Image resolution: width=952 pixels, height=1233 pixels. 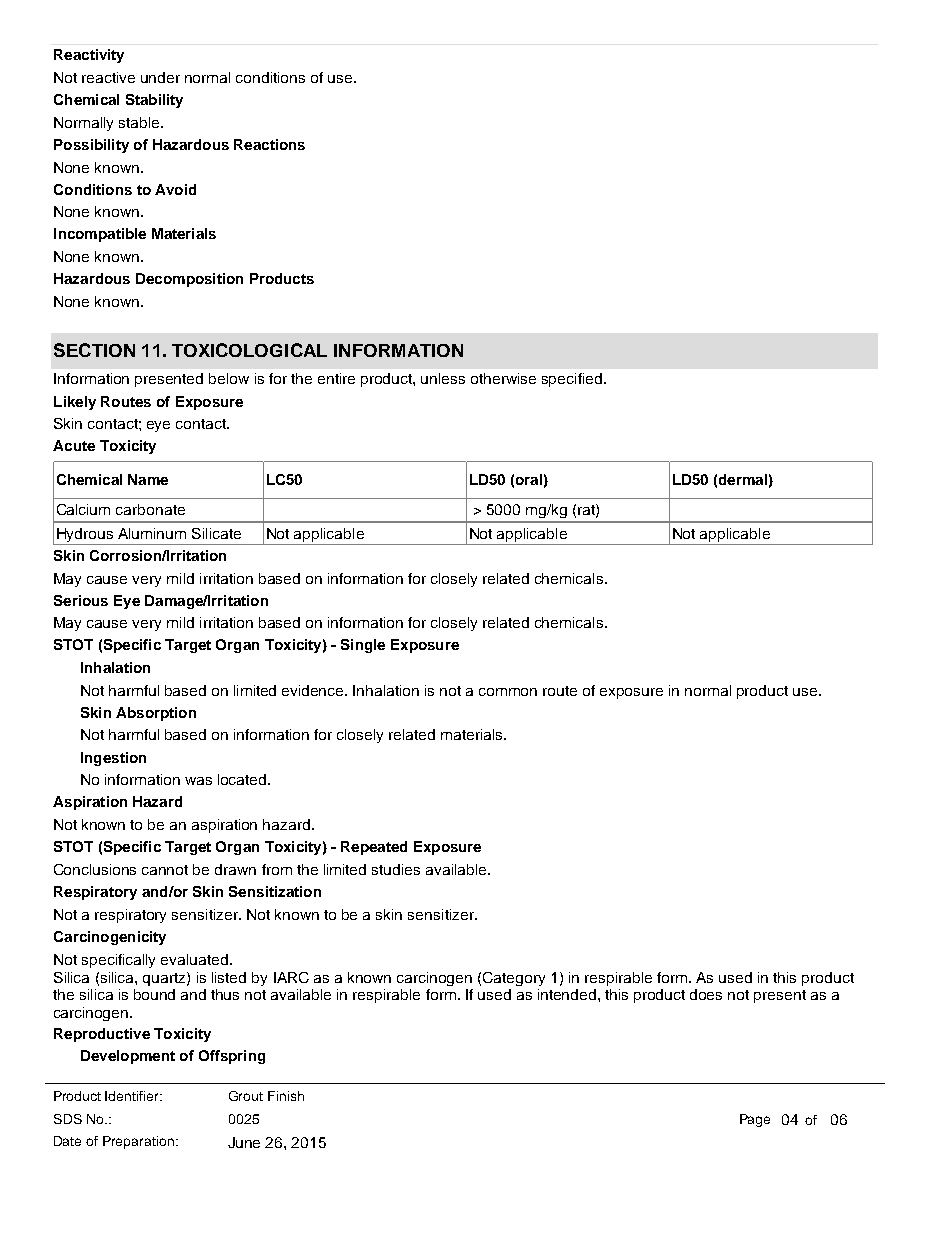 I want to click on Reactions, so click(x=269, y=144).
